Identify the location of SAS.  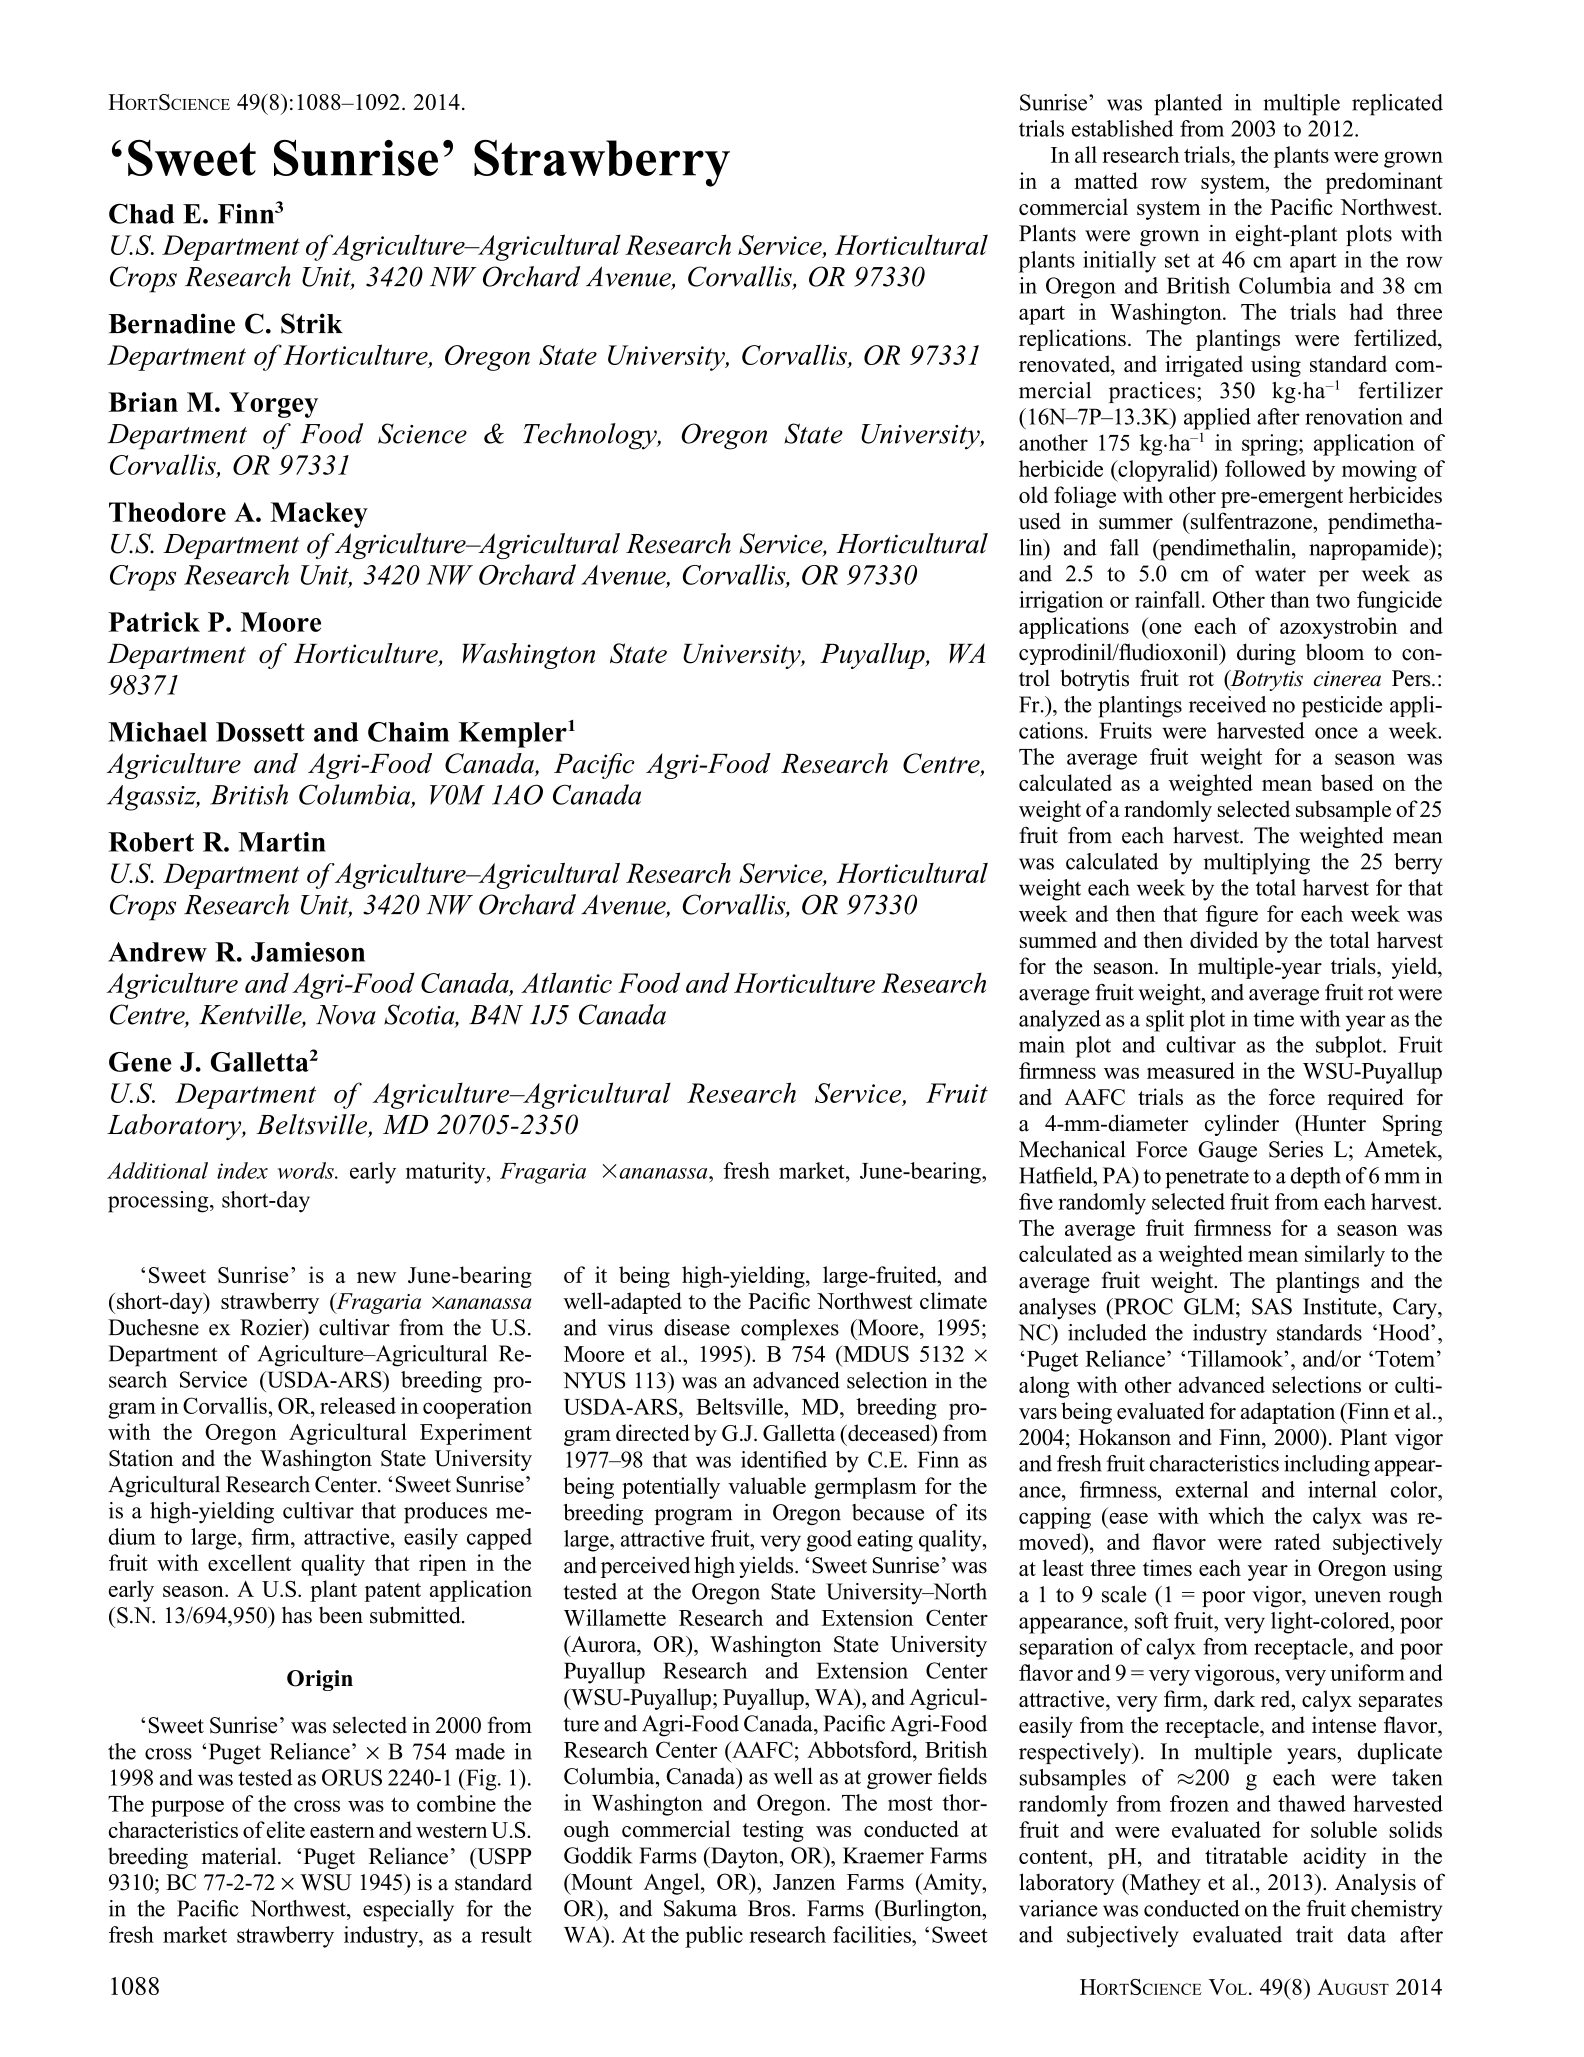
(1272, 1306).
